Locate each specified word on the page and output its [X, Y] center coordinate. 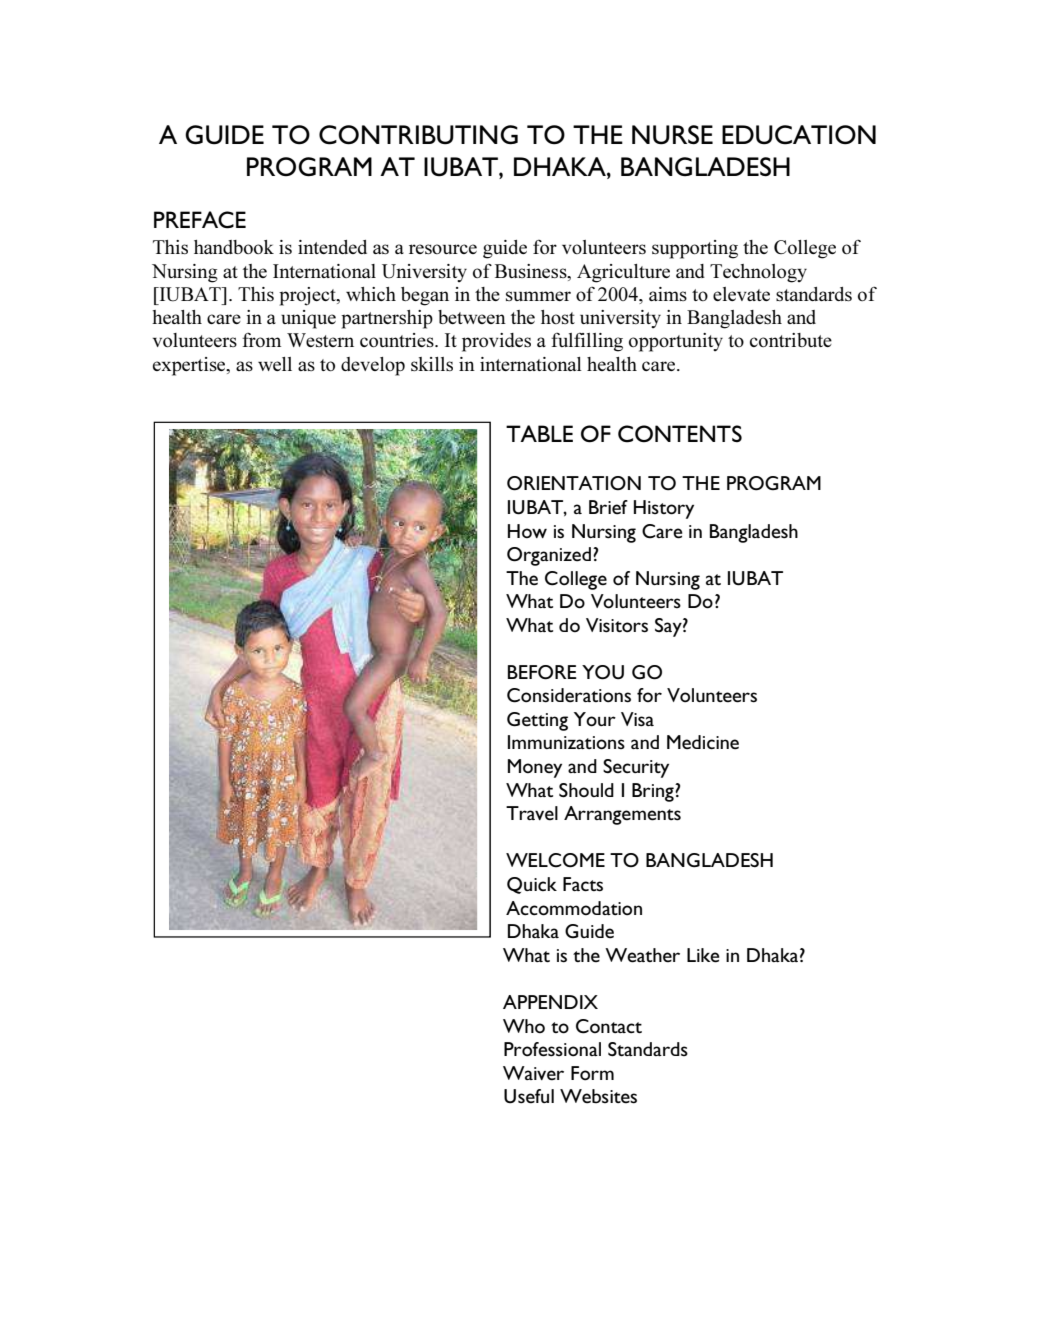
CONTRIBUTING [418, 135]
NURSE [672, 135]
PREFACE [200, 220]
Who [524, 1026]
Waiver [533, 1073]
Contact [609, 1026]
